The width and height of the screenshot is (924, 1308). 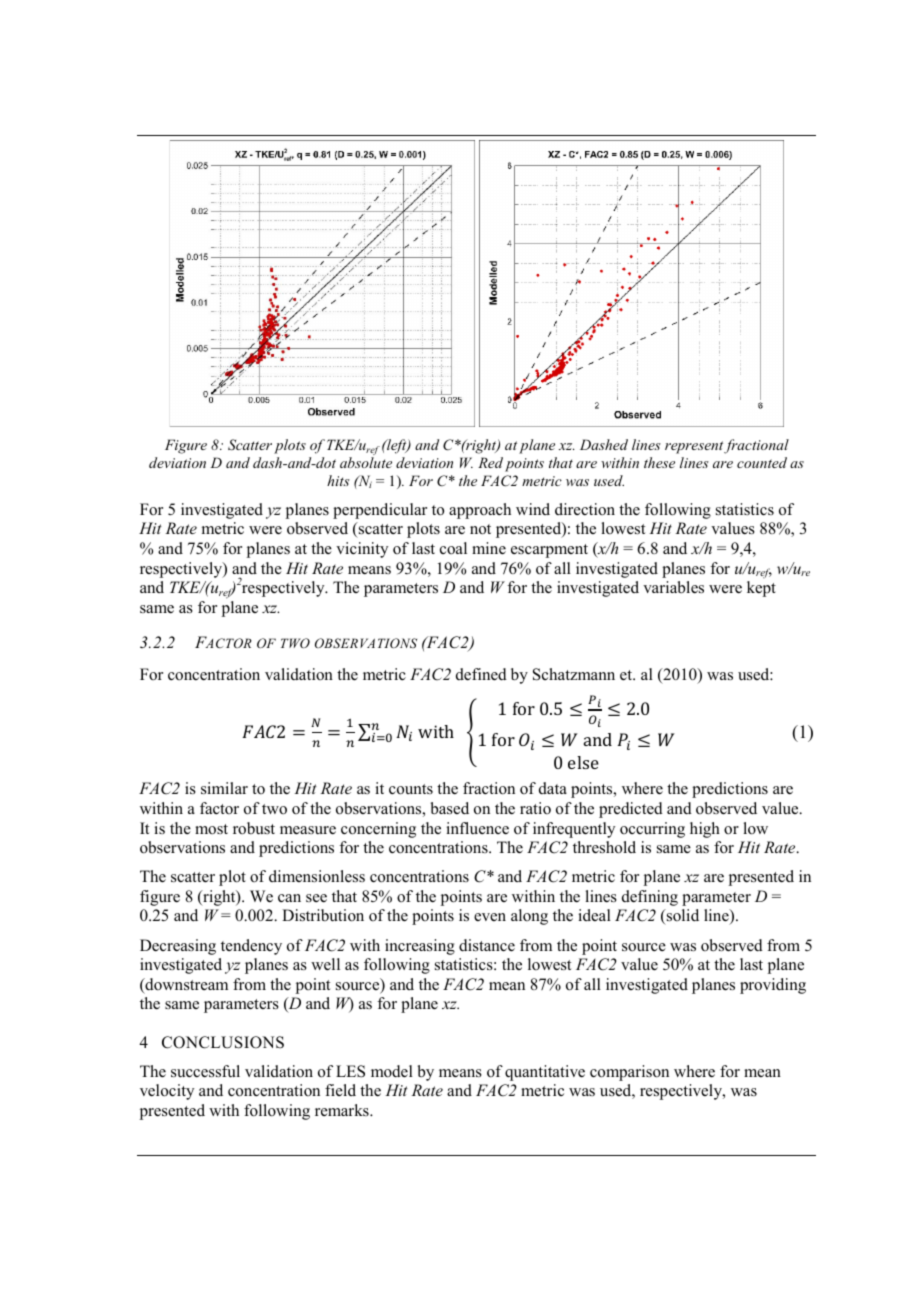 I want to click on approach, so click(x=480, y=511).
